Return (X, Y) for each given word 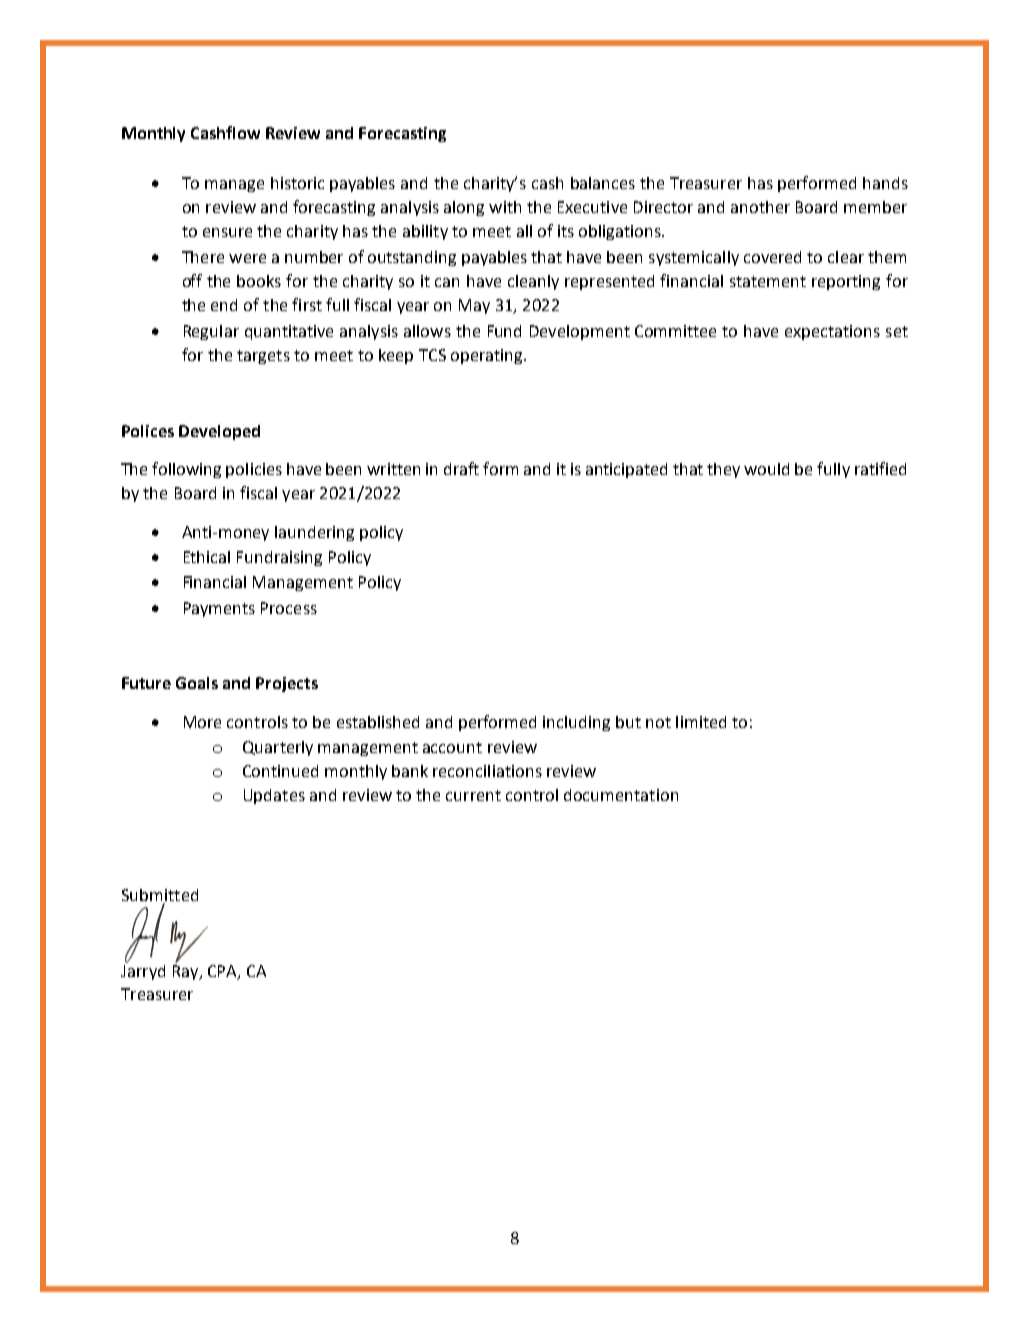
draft (461, 468)
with (505, 207)
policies (254, 470)
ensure (227, 232)
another (760, 207)
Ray (187, 972)
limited (701, 722)
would (766, 469)
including (576, 723)
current (473, 795)
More (202, 722)
